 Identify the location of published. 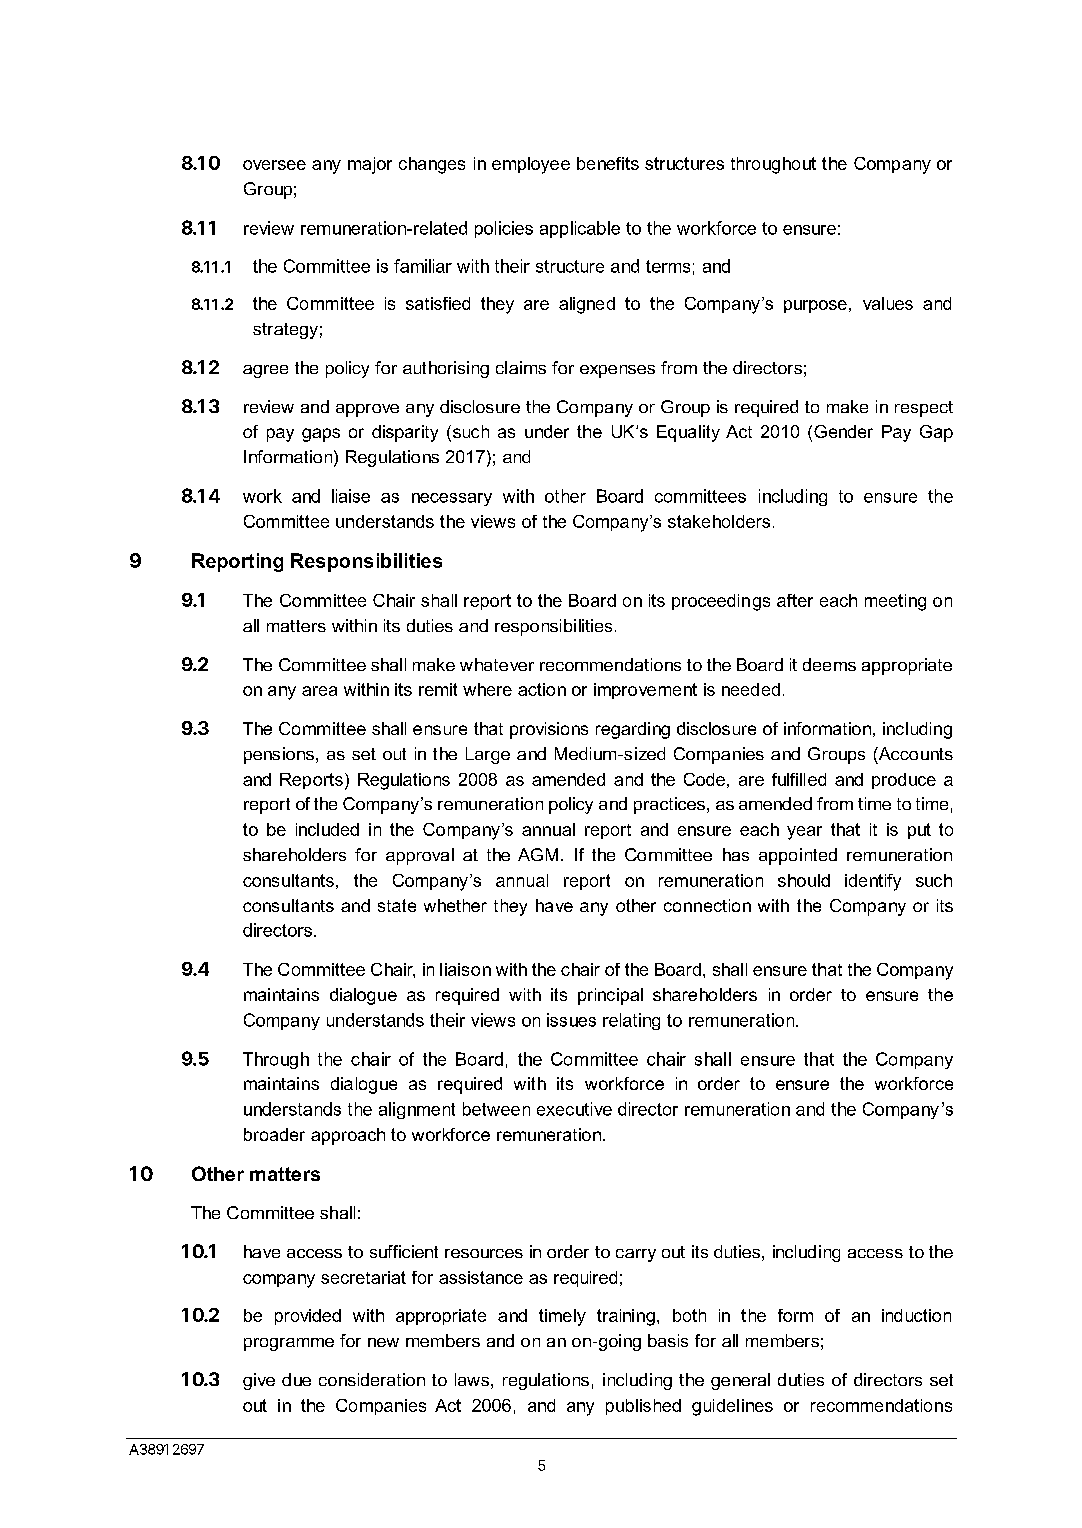
(643, 1407).
